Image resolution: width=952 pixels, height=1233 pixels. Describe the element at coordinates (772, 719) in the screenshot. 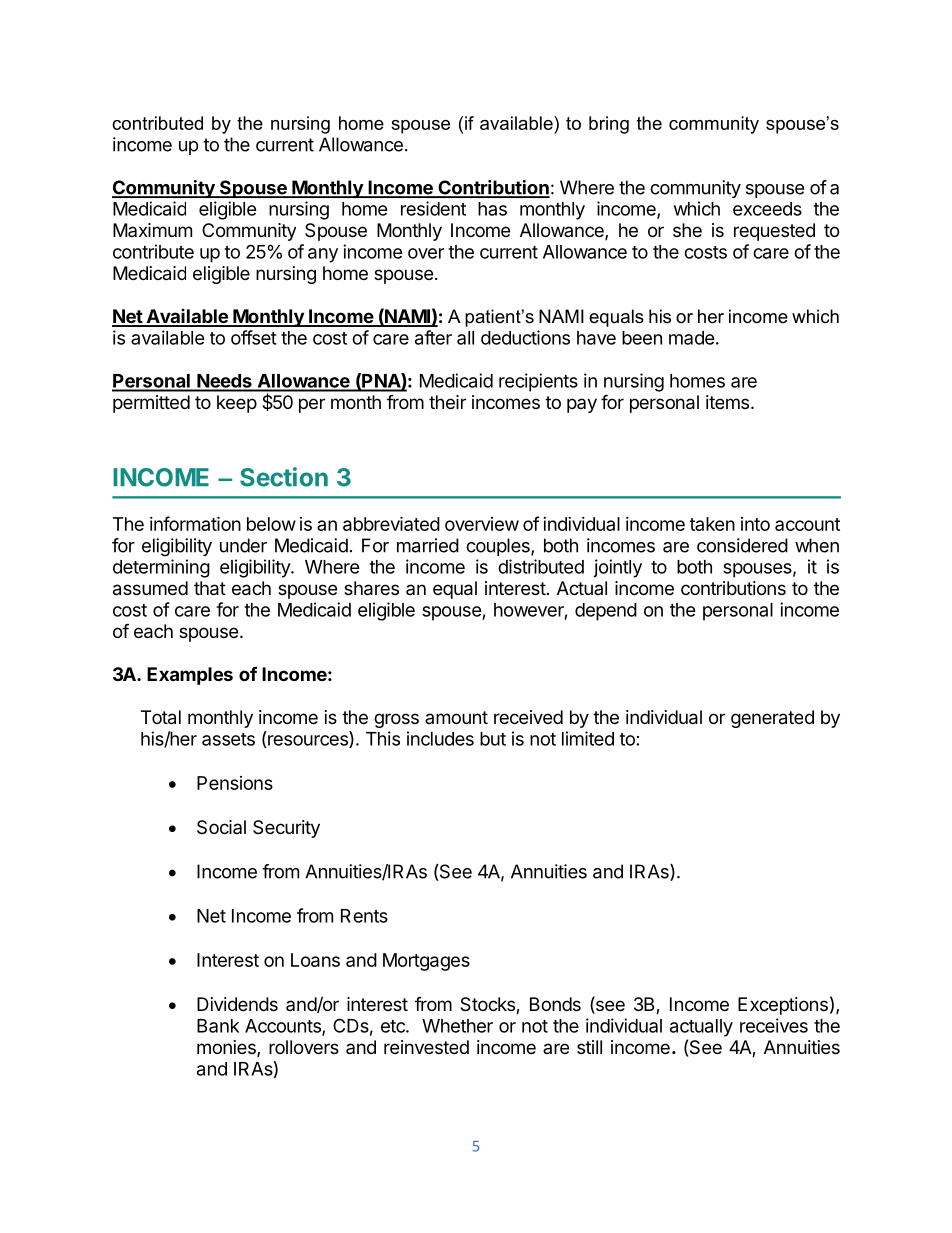

I see `generated` at that location.
